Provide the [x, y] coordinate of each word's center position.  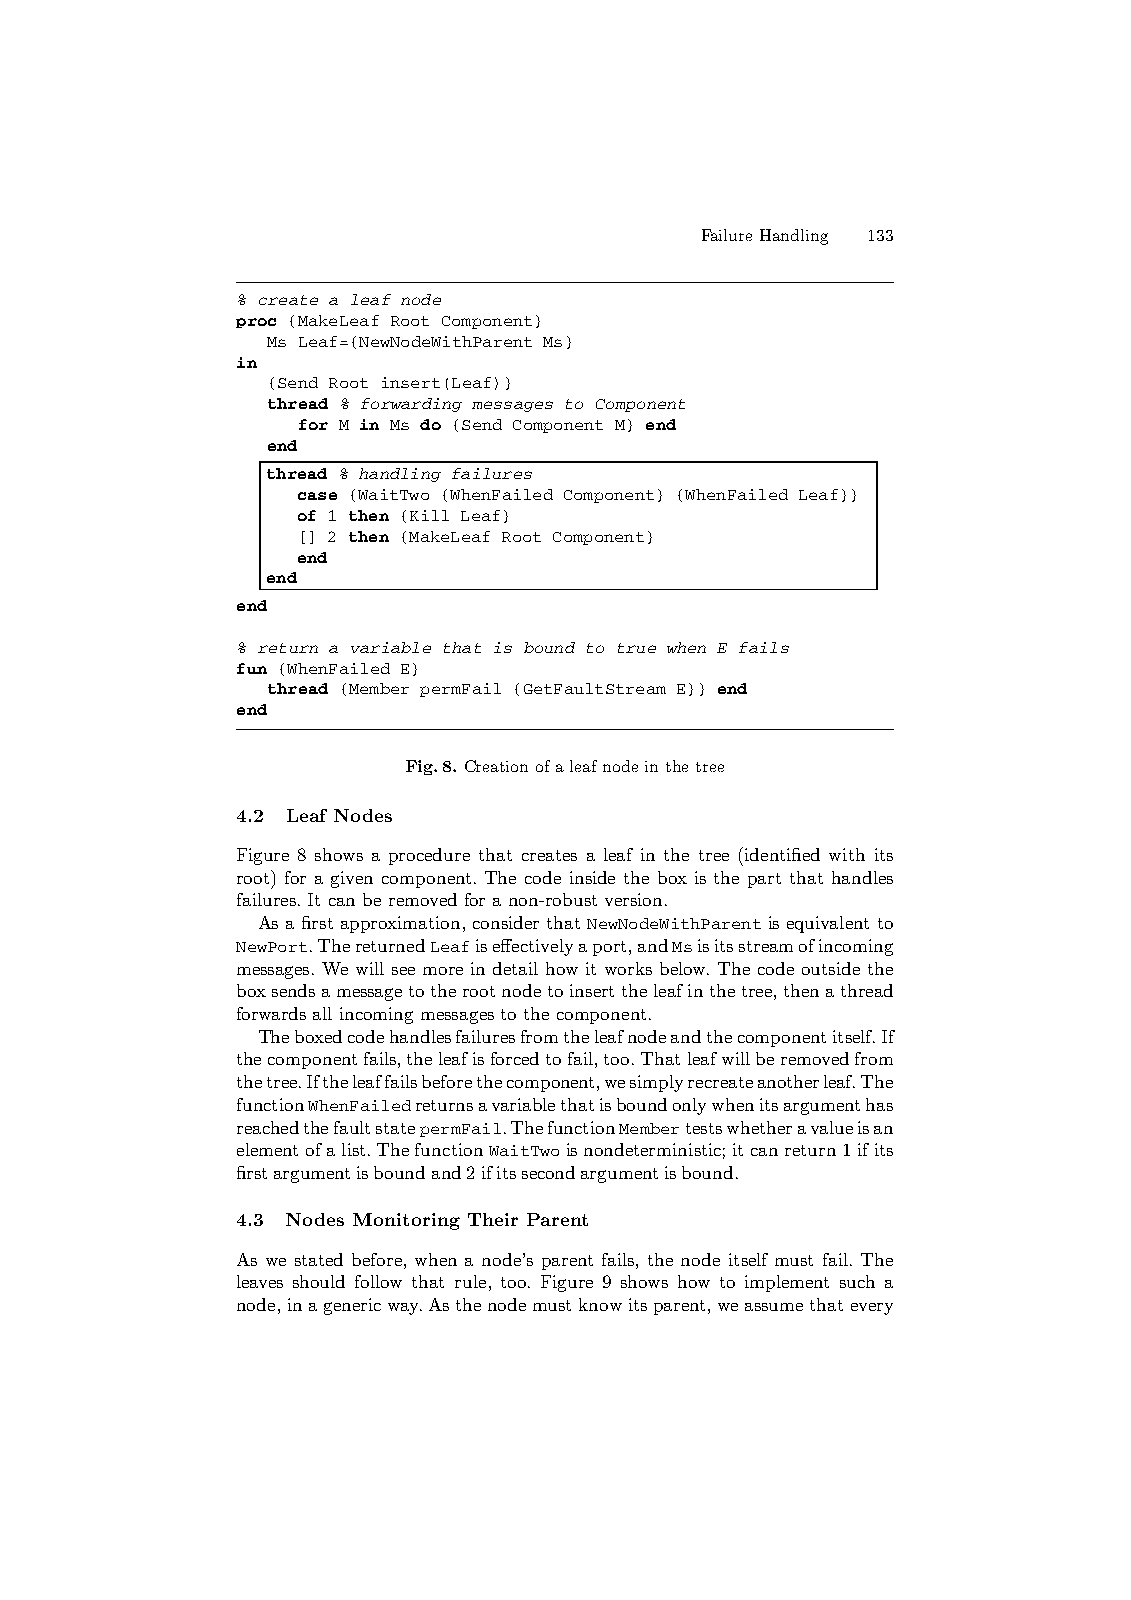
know [600, 1304]
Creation [496, 766]
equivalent [828, 924]
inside [592, 877]
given [352, 879]
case [317, 496]
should [319, 1281]
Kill [429, 515]
